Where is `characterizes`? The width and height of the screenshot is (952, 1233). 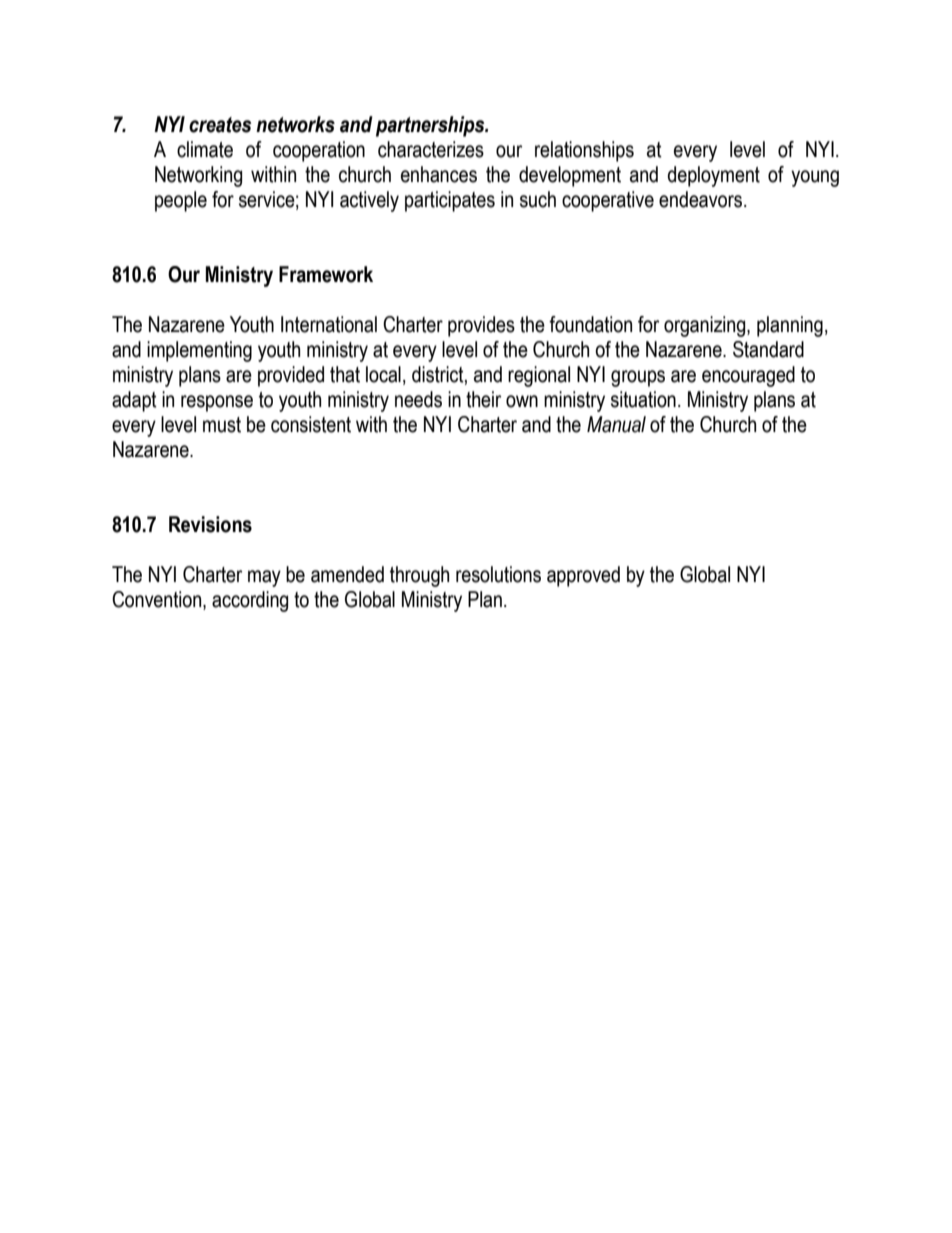
characterizes is located at coordinates (431, 149).
